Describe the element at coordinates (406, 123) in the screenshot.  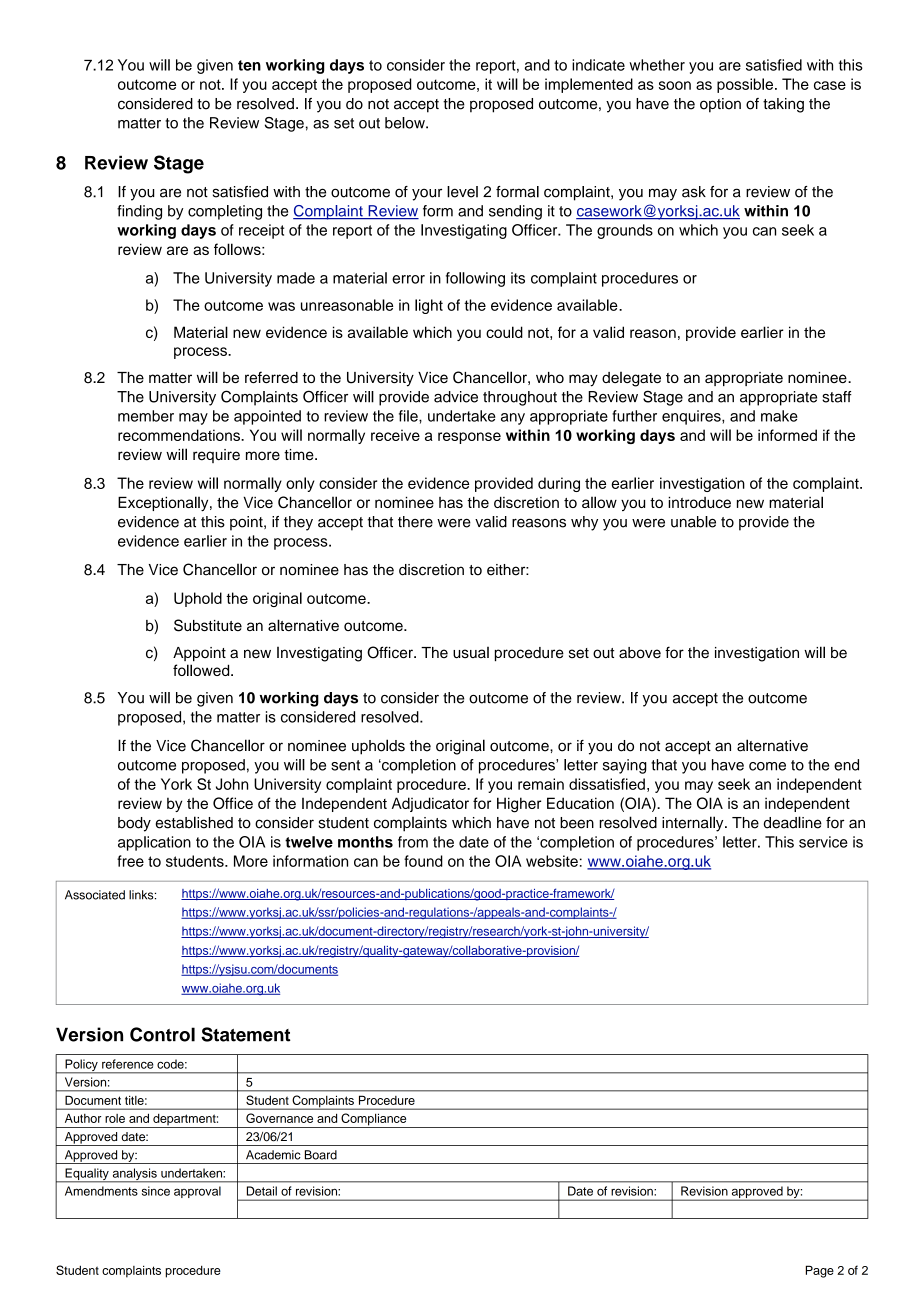
I see `below` at that location.
